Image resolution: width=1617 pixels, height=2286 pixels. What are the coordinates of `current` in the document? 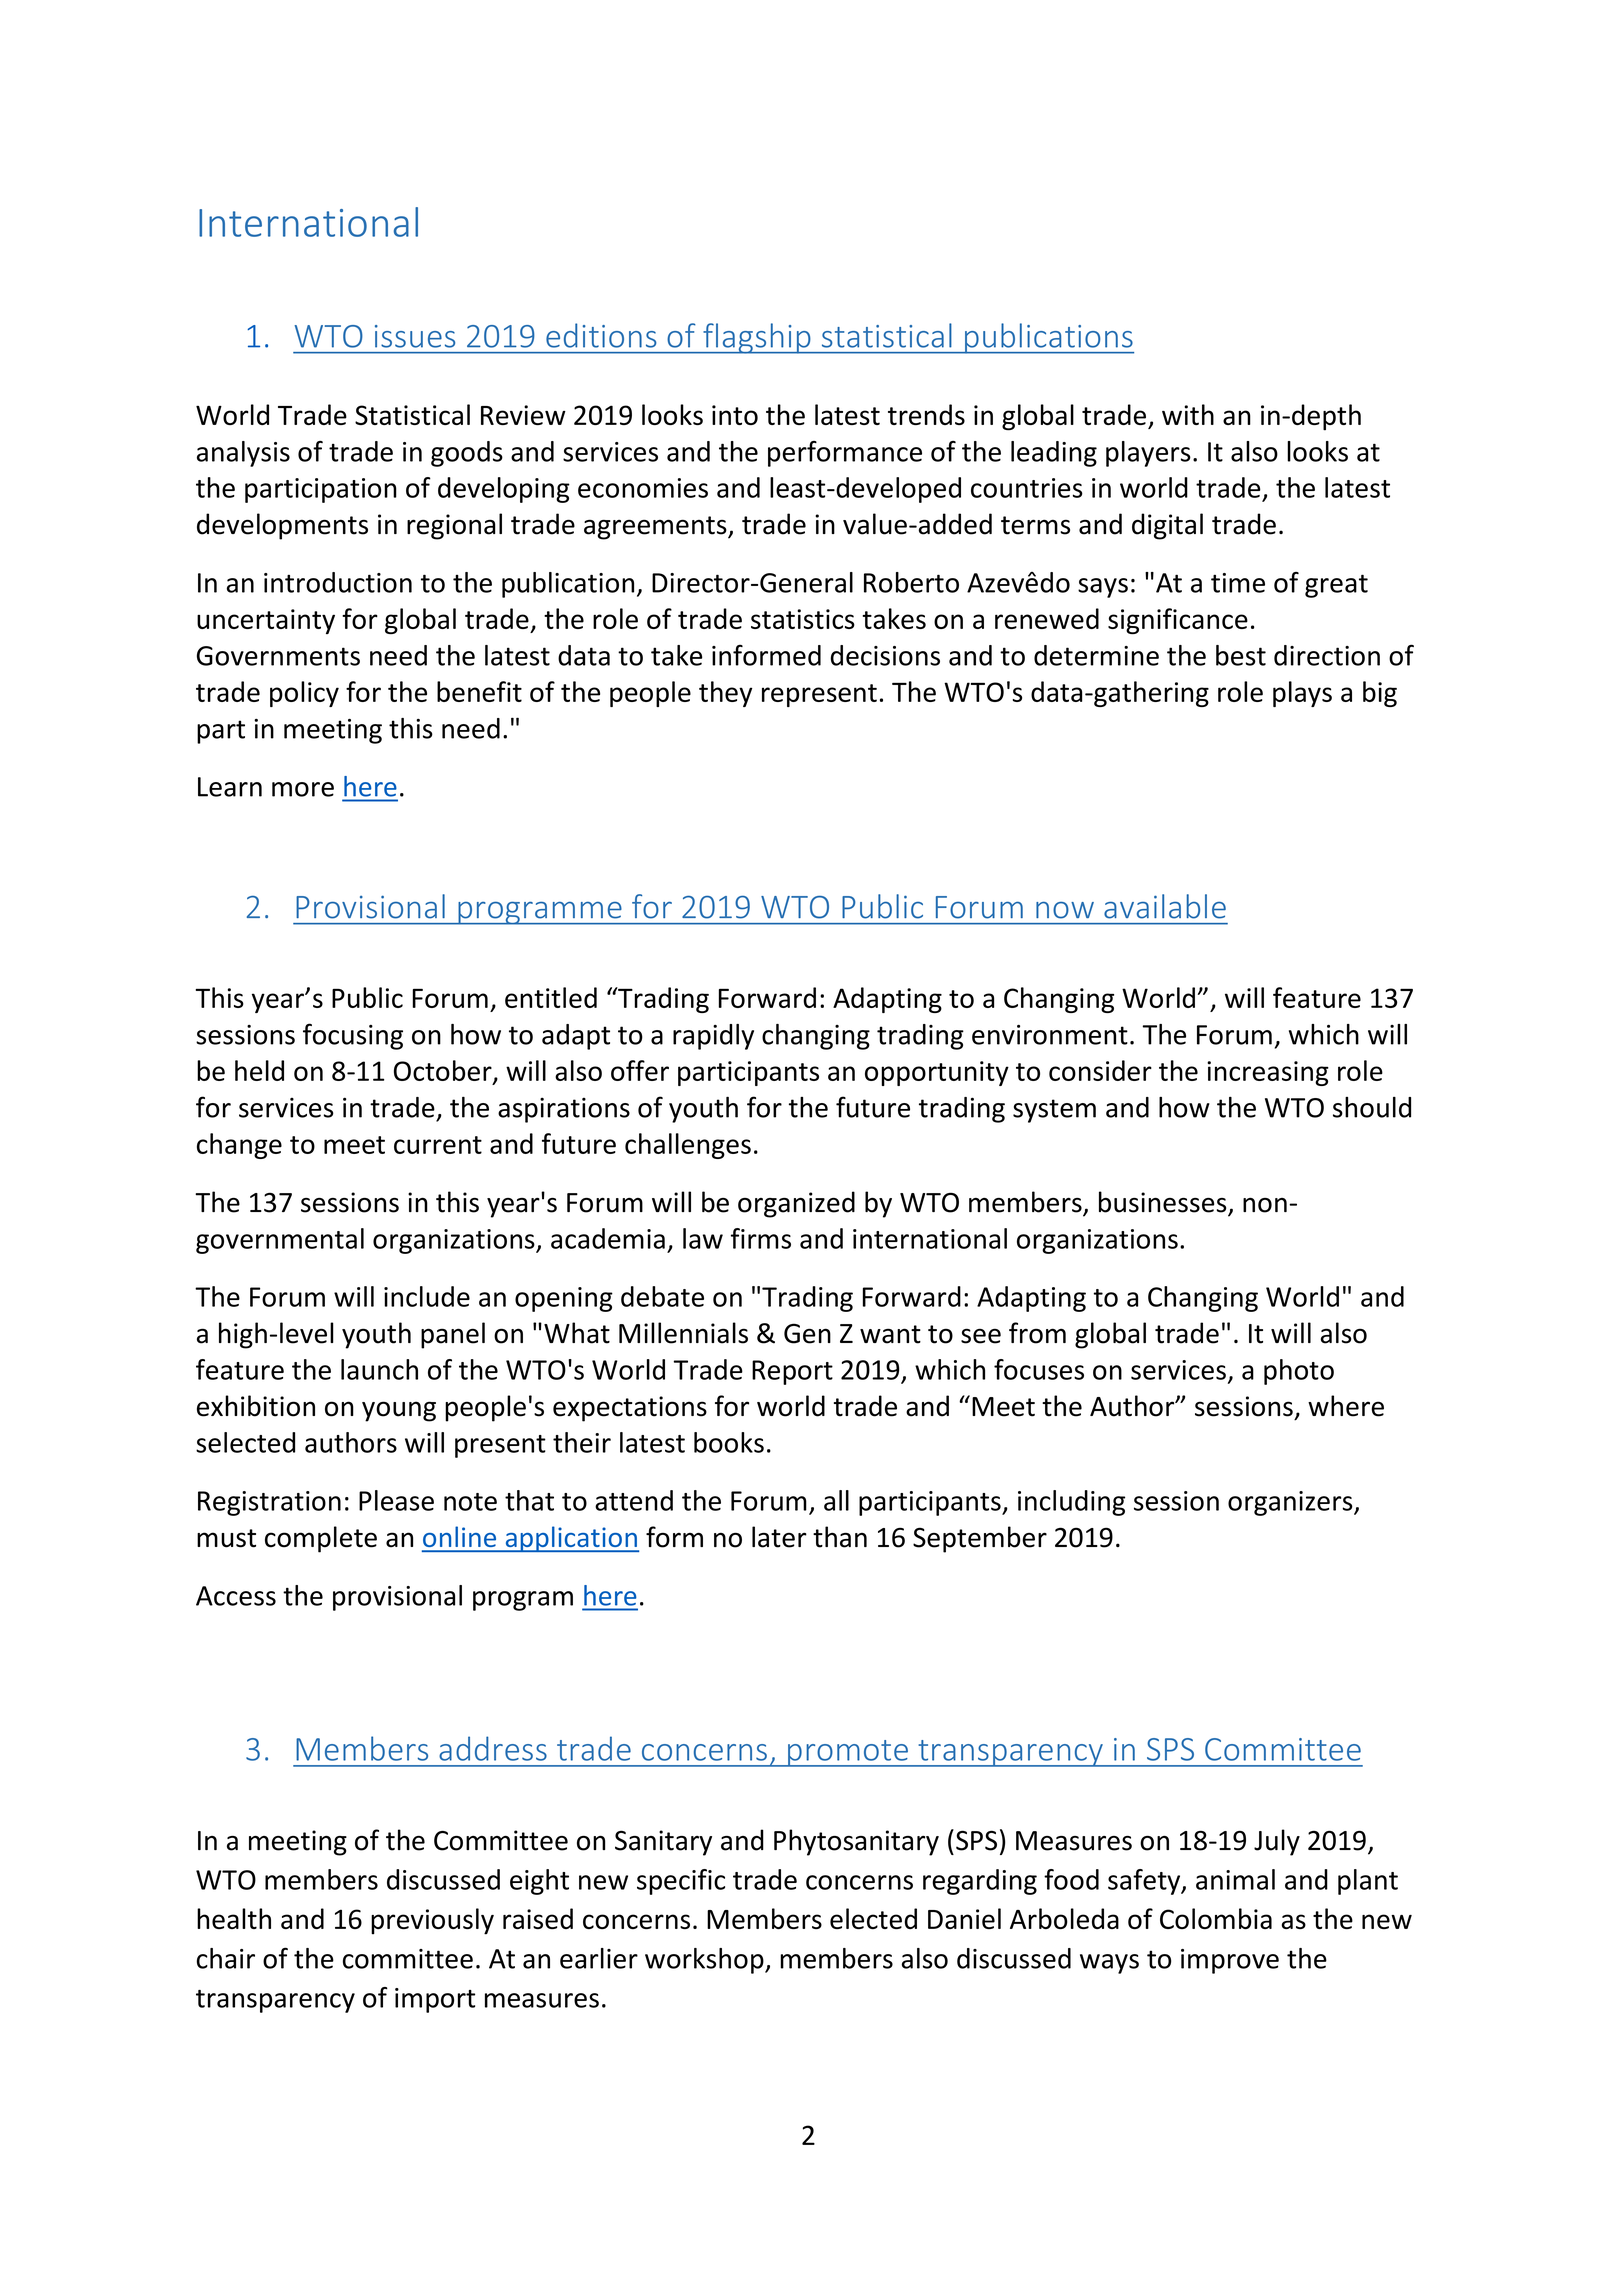 It's located at (438, 1145).
